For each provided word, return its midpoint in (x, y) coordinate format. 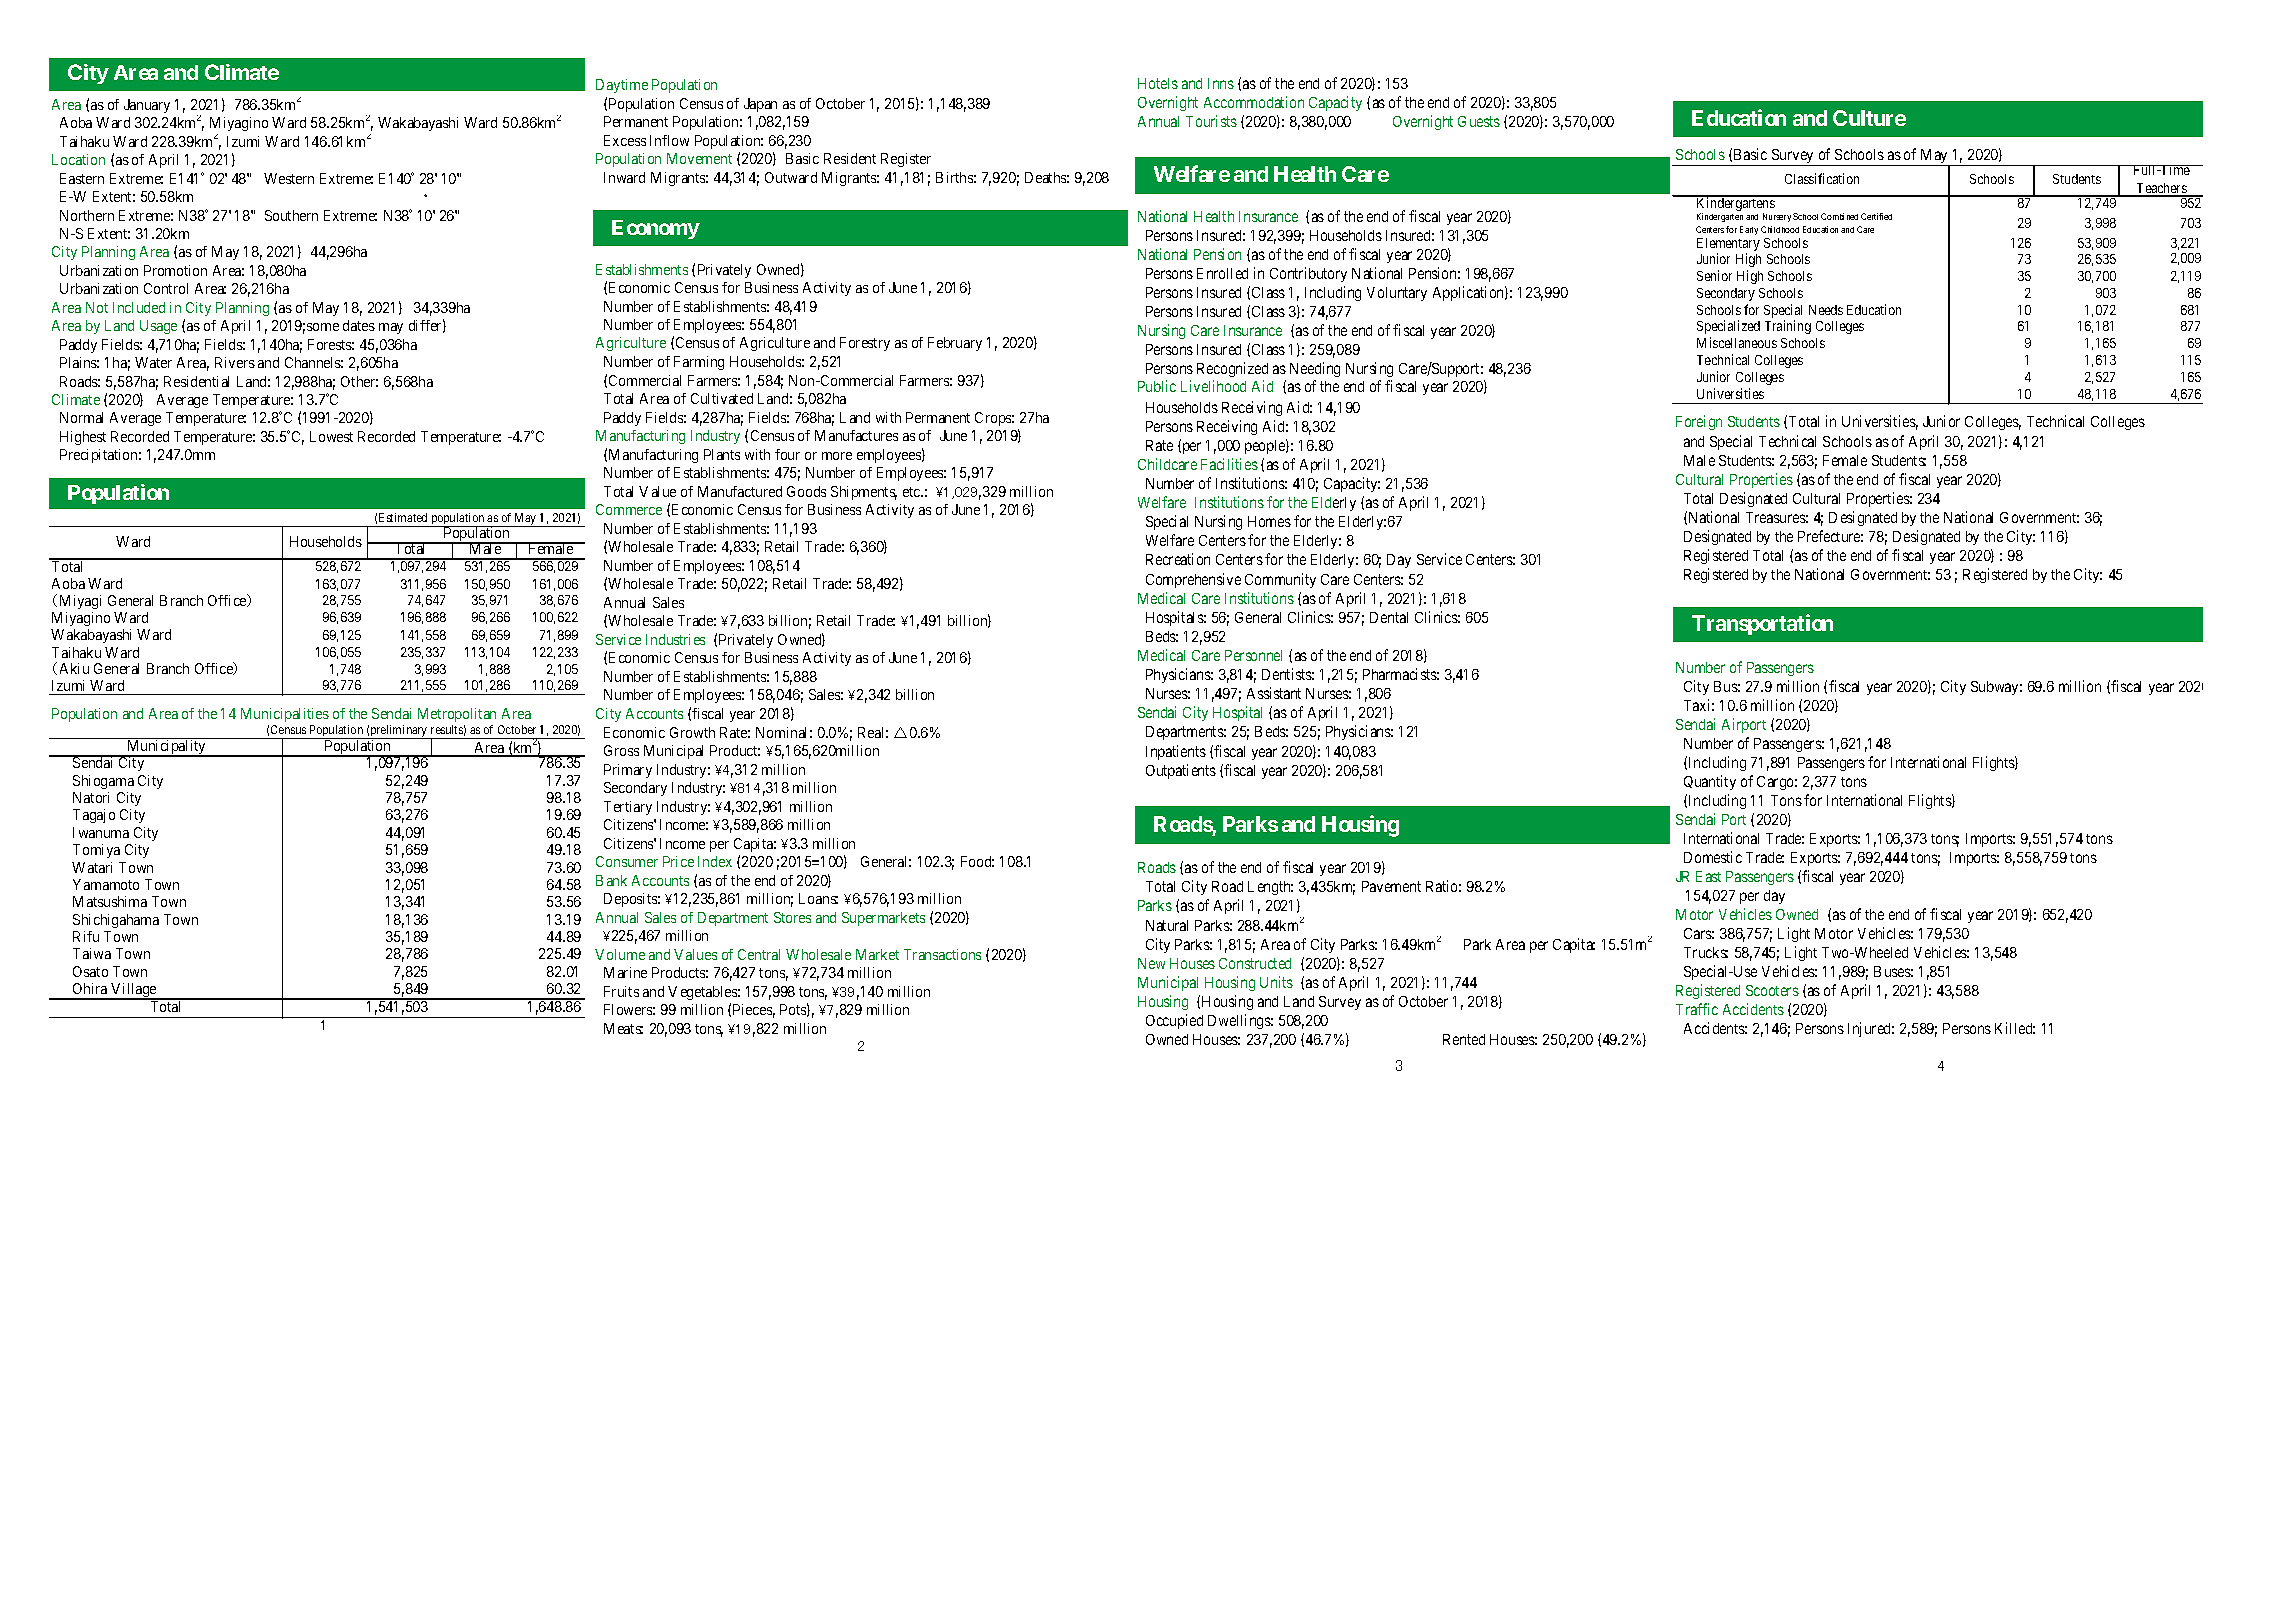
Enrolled (1222, 273)
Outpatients (1181, 771)
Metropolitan (457, 717)
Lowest (331, 436)
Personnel (1253, 655)
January (147, 106)
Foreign (1699, 422)
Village (134, 991)
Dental (1389, 617)
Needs (1826, 310)
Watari (92, 867)
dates (359, 325)
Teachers (2162, 189)
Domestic (1713, 857)
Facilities (1229, 464)
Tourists (1211, 121)
